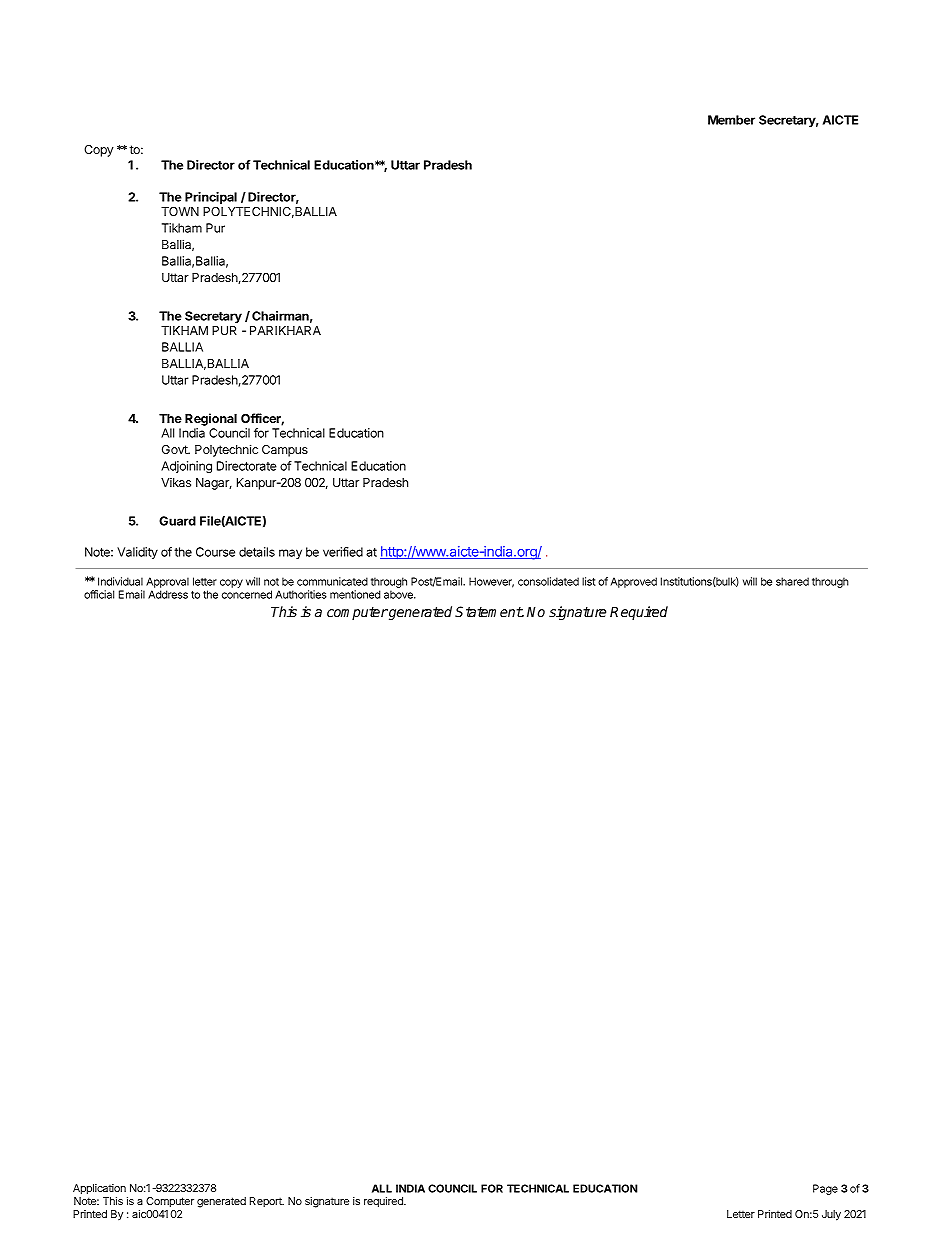 This document has height=1233, width=952. What do you see at coordinates (267, 1202) in the document?
I see `Report` at bounding box center [267, 1202].
